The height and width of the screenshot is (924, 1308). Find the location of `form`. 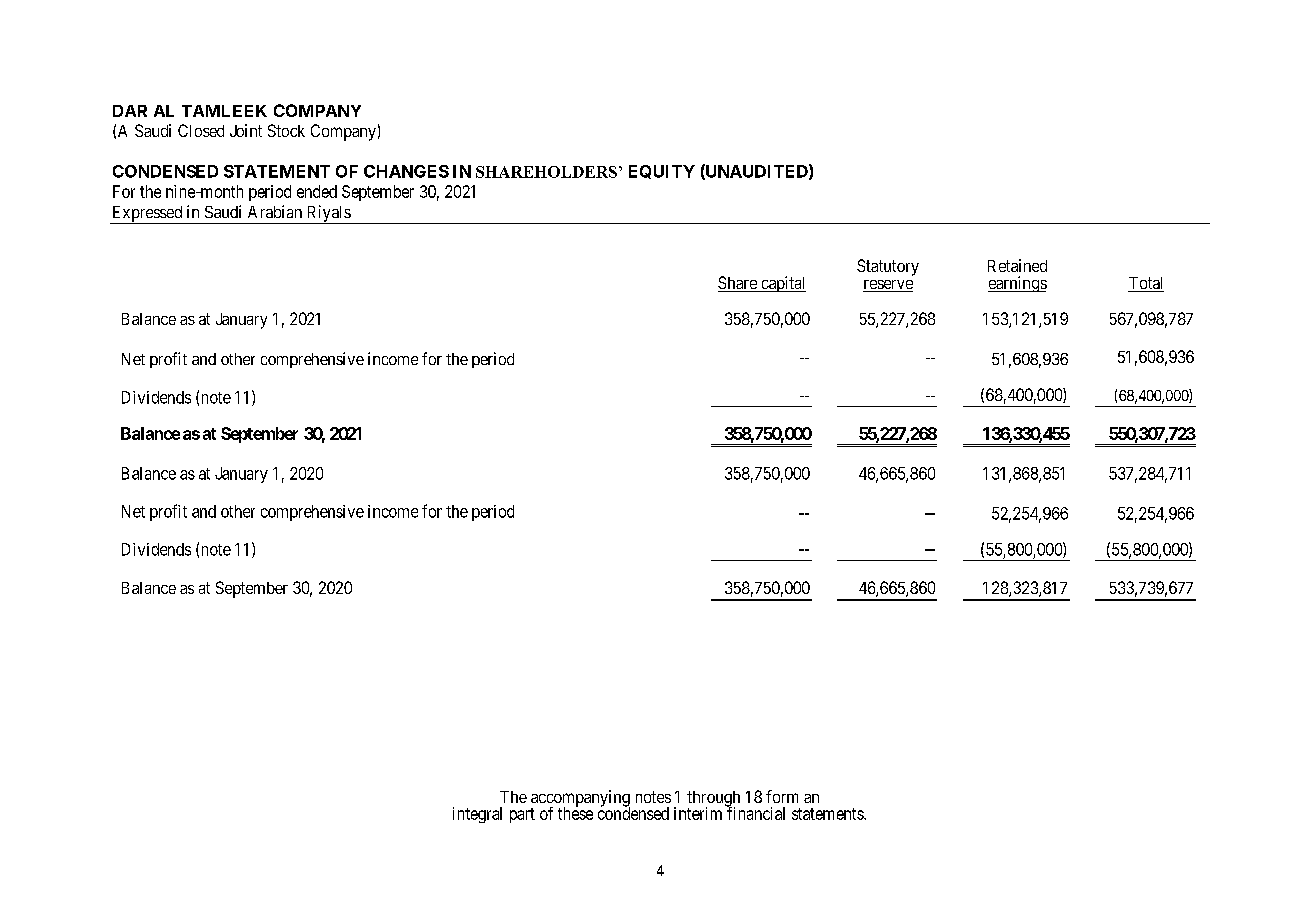

form is located at coordinates (782, 796).
